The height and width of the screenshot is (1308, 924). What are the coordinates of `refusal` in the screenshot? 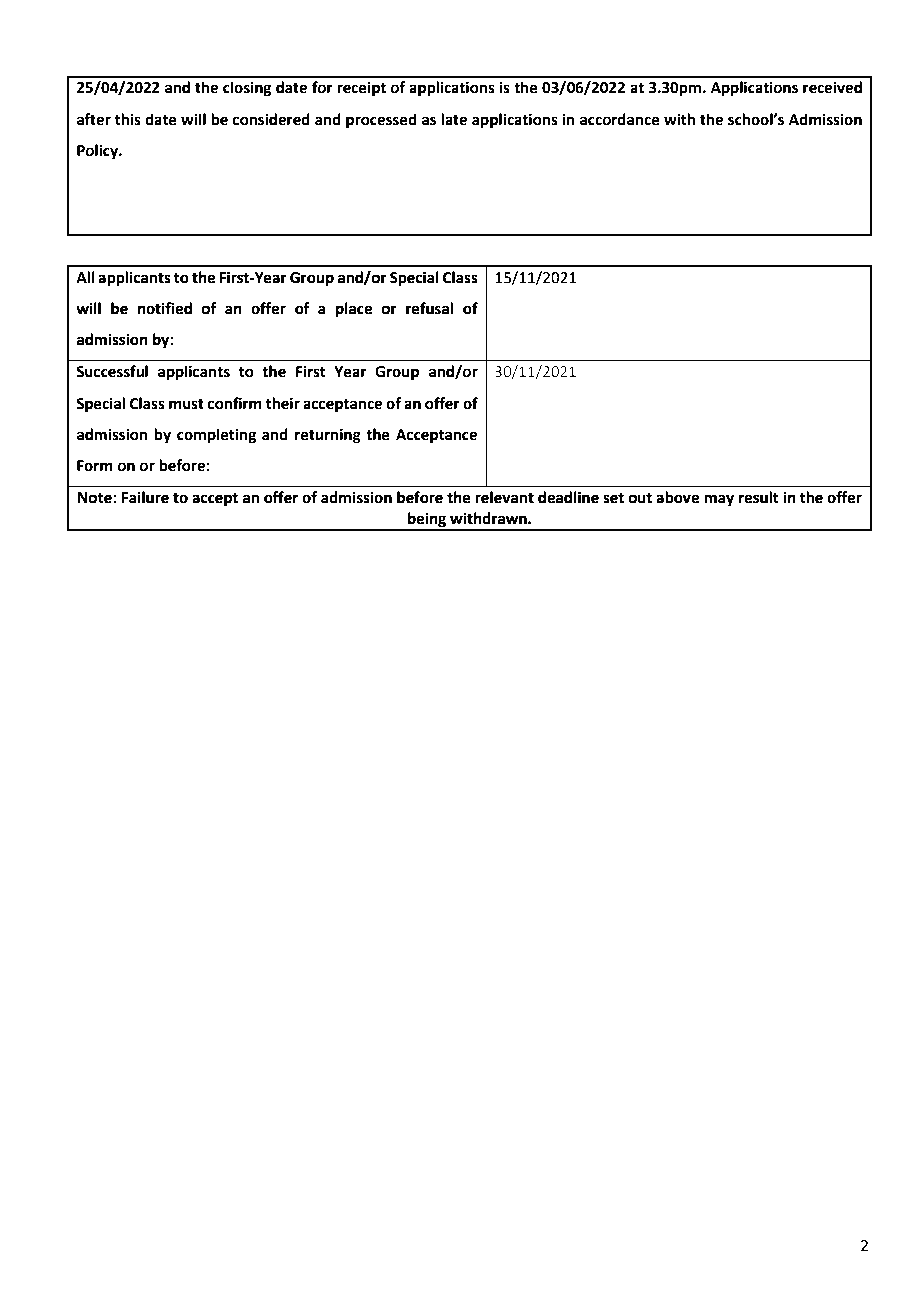 It's located at (429, 308).
